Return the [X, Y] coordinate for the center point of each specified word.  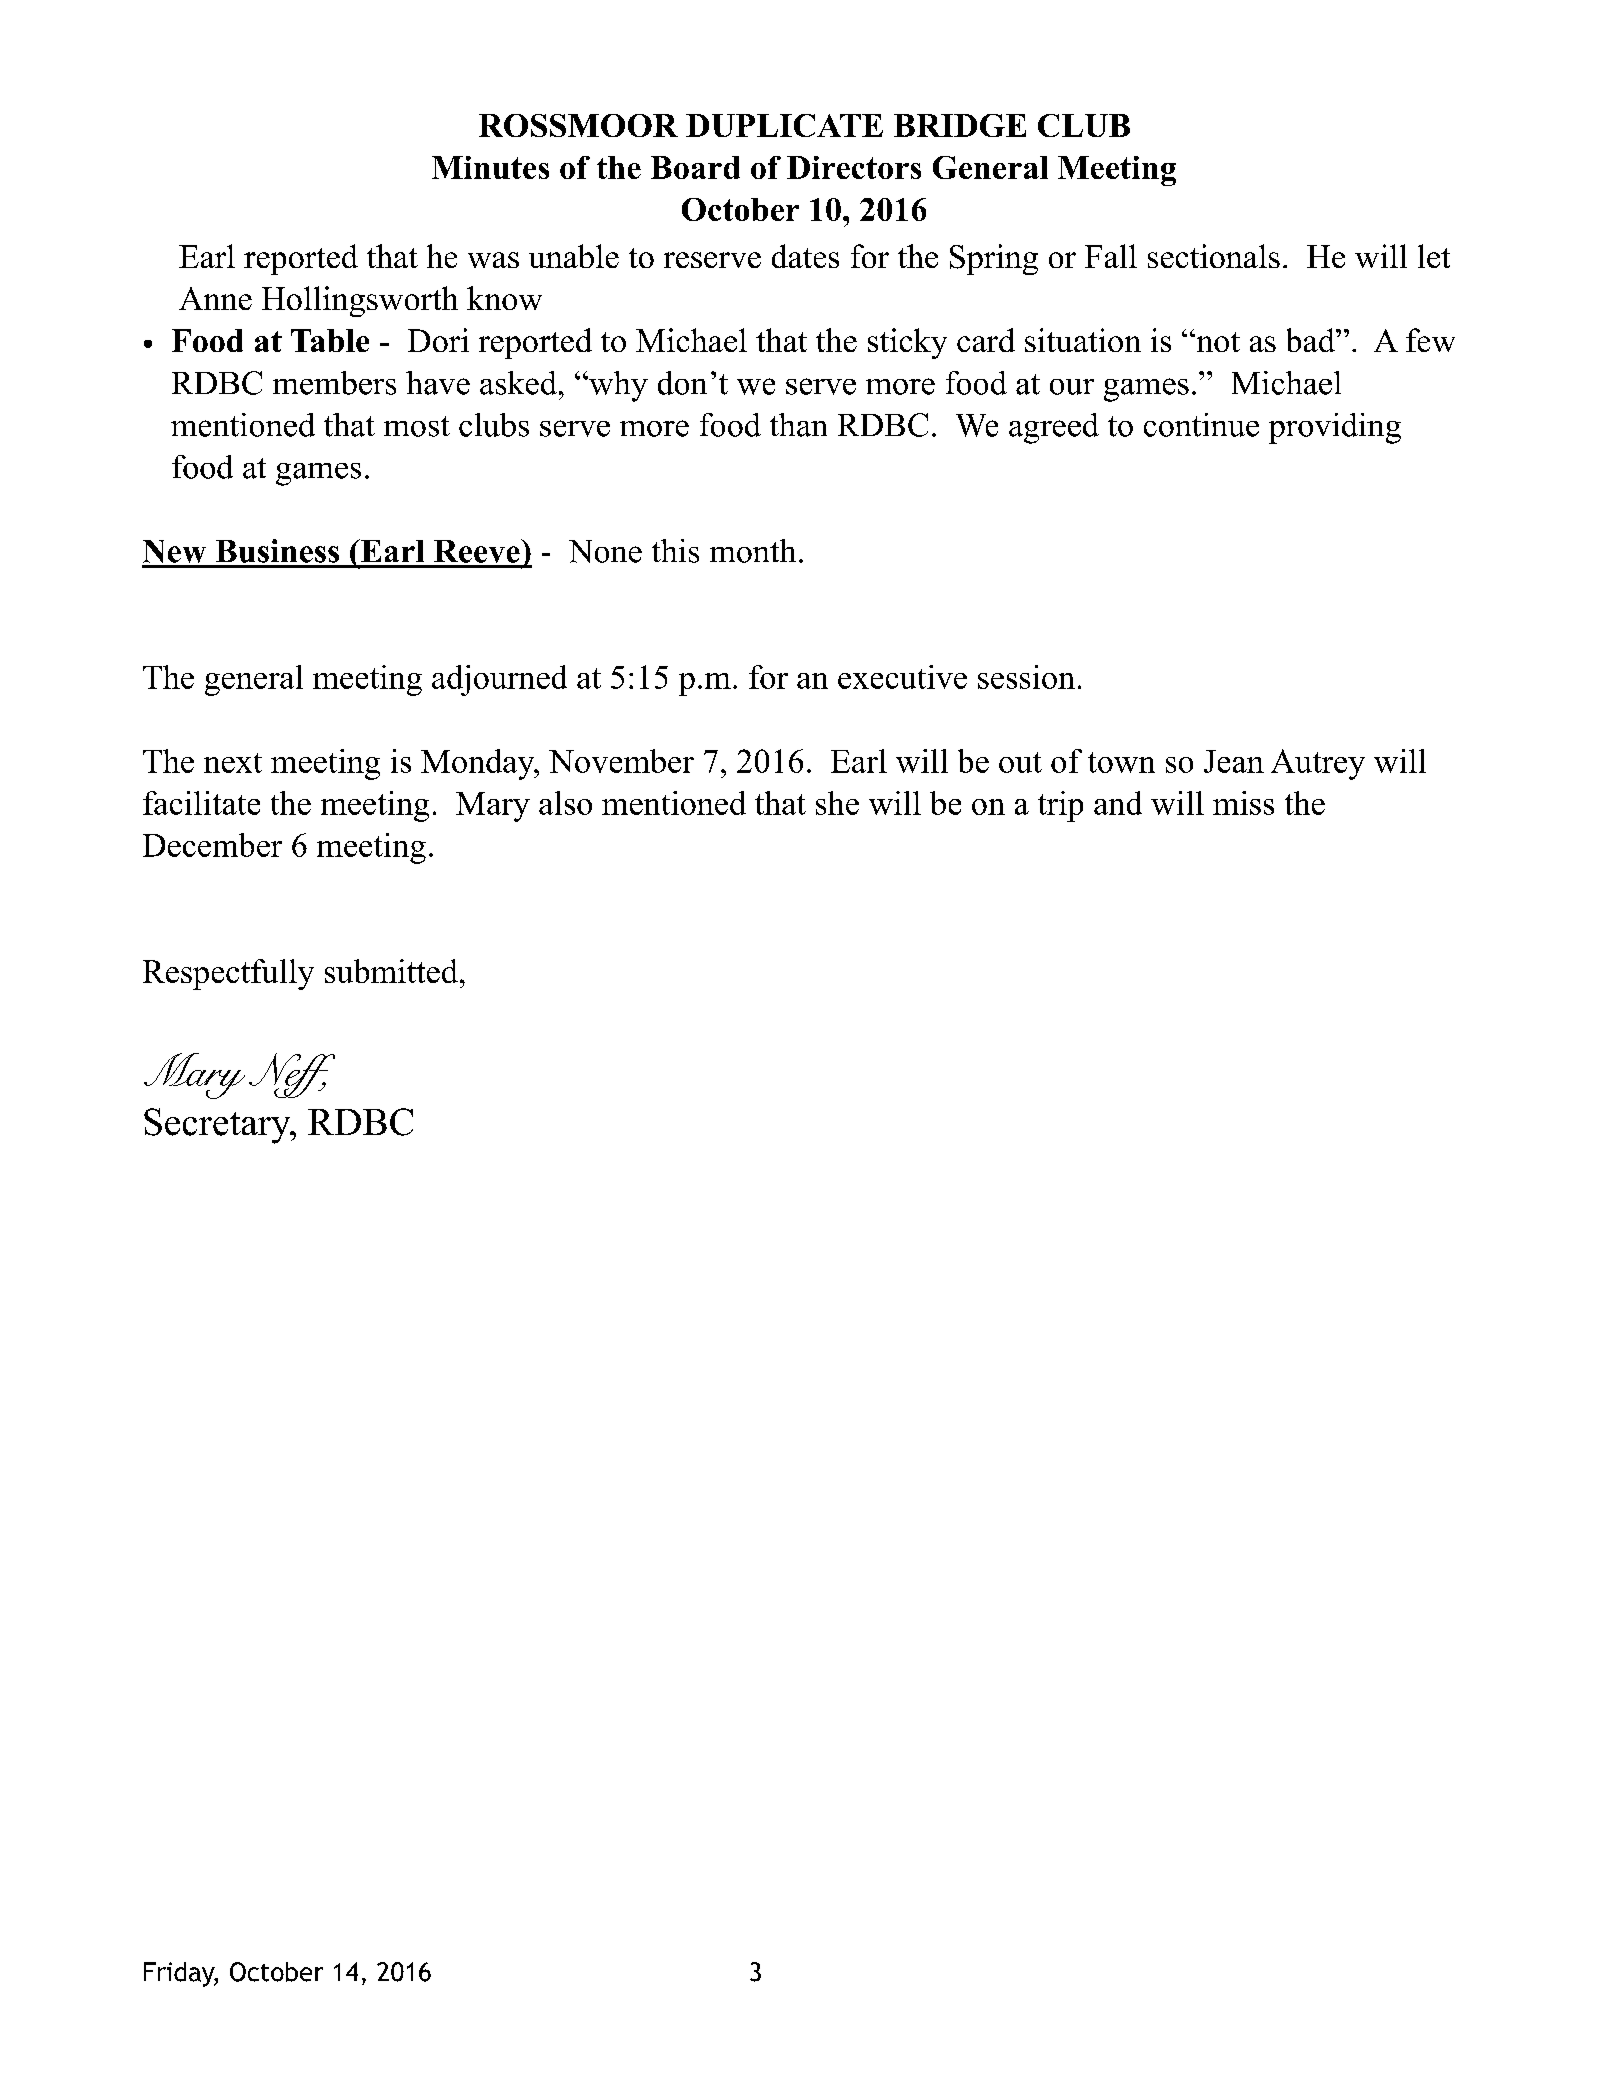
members [334, 383]
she [837, 803]
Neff [292, 1075]
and [1118, 803]
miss [1243, 803]
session [1026, 677]
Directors [854, 167]
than [798, 425]
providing [1335, 428]
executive [902, 677]
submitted [391, 971]
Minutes [490, 167]
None [605, 551]
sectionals [1214, 256]
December [212, 845]
